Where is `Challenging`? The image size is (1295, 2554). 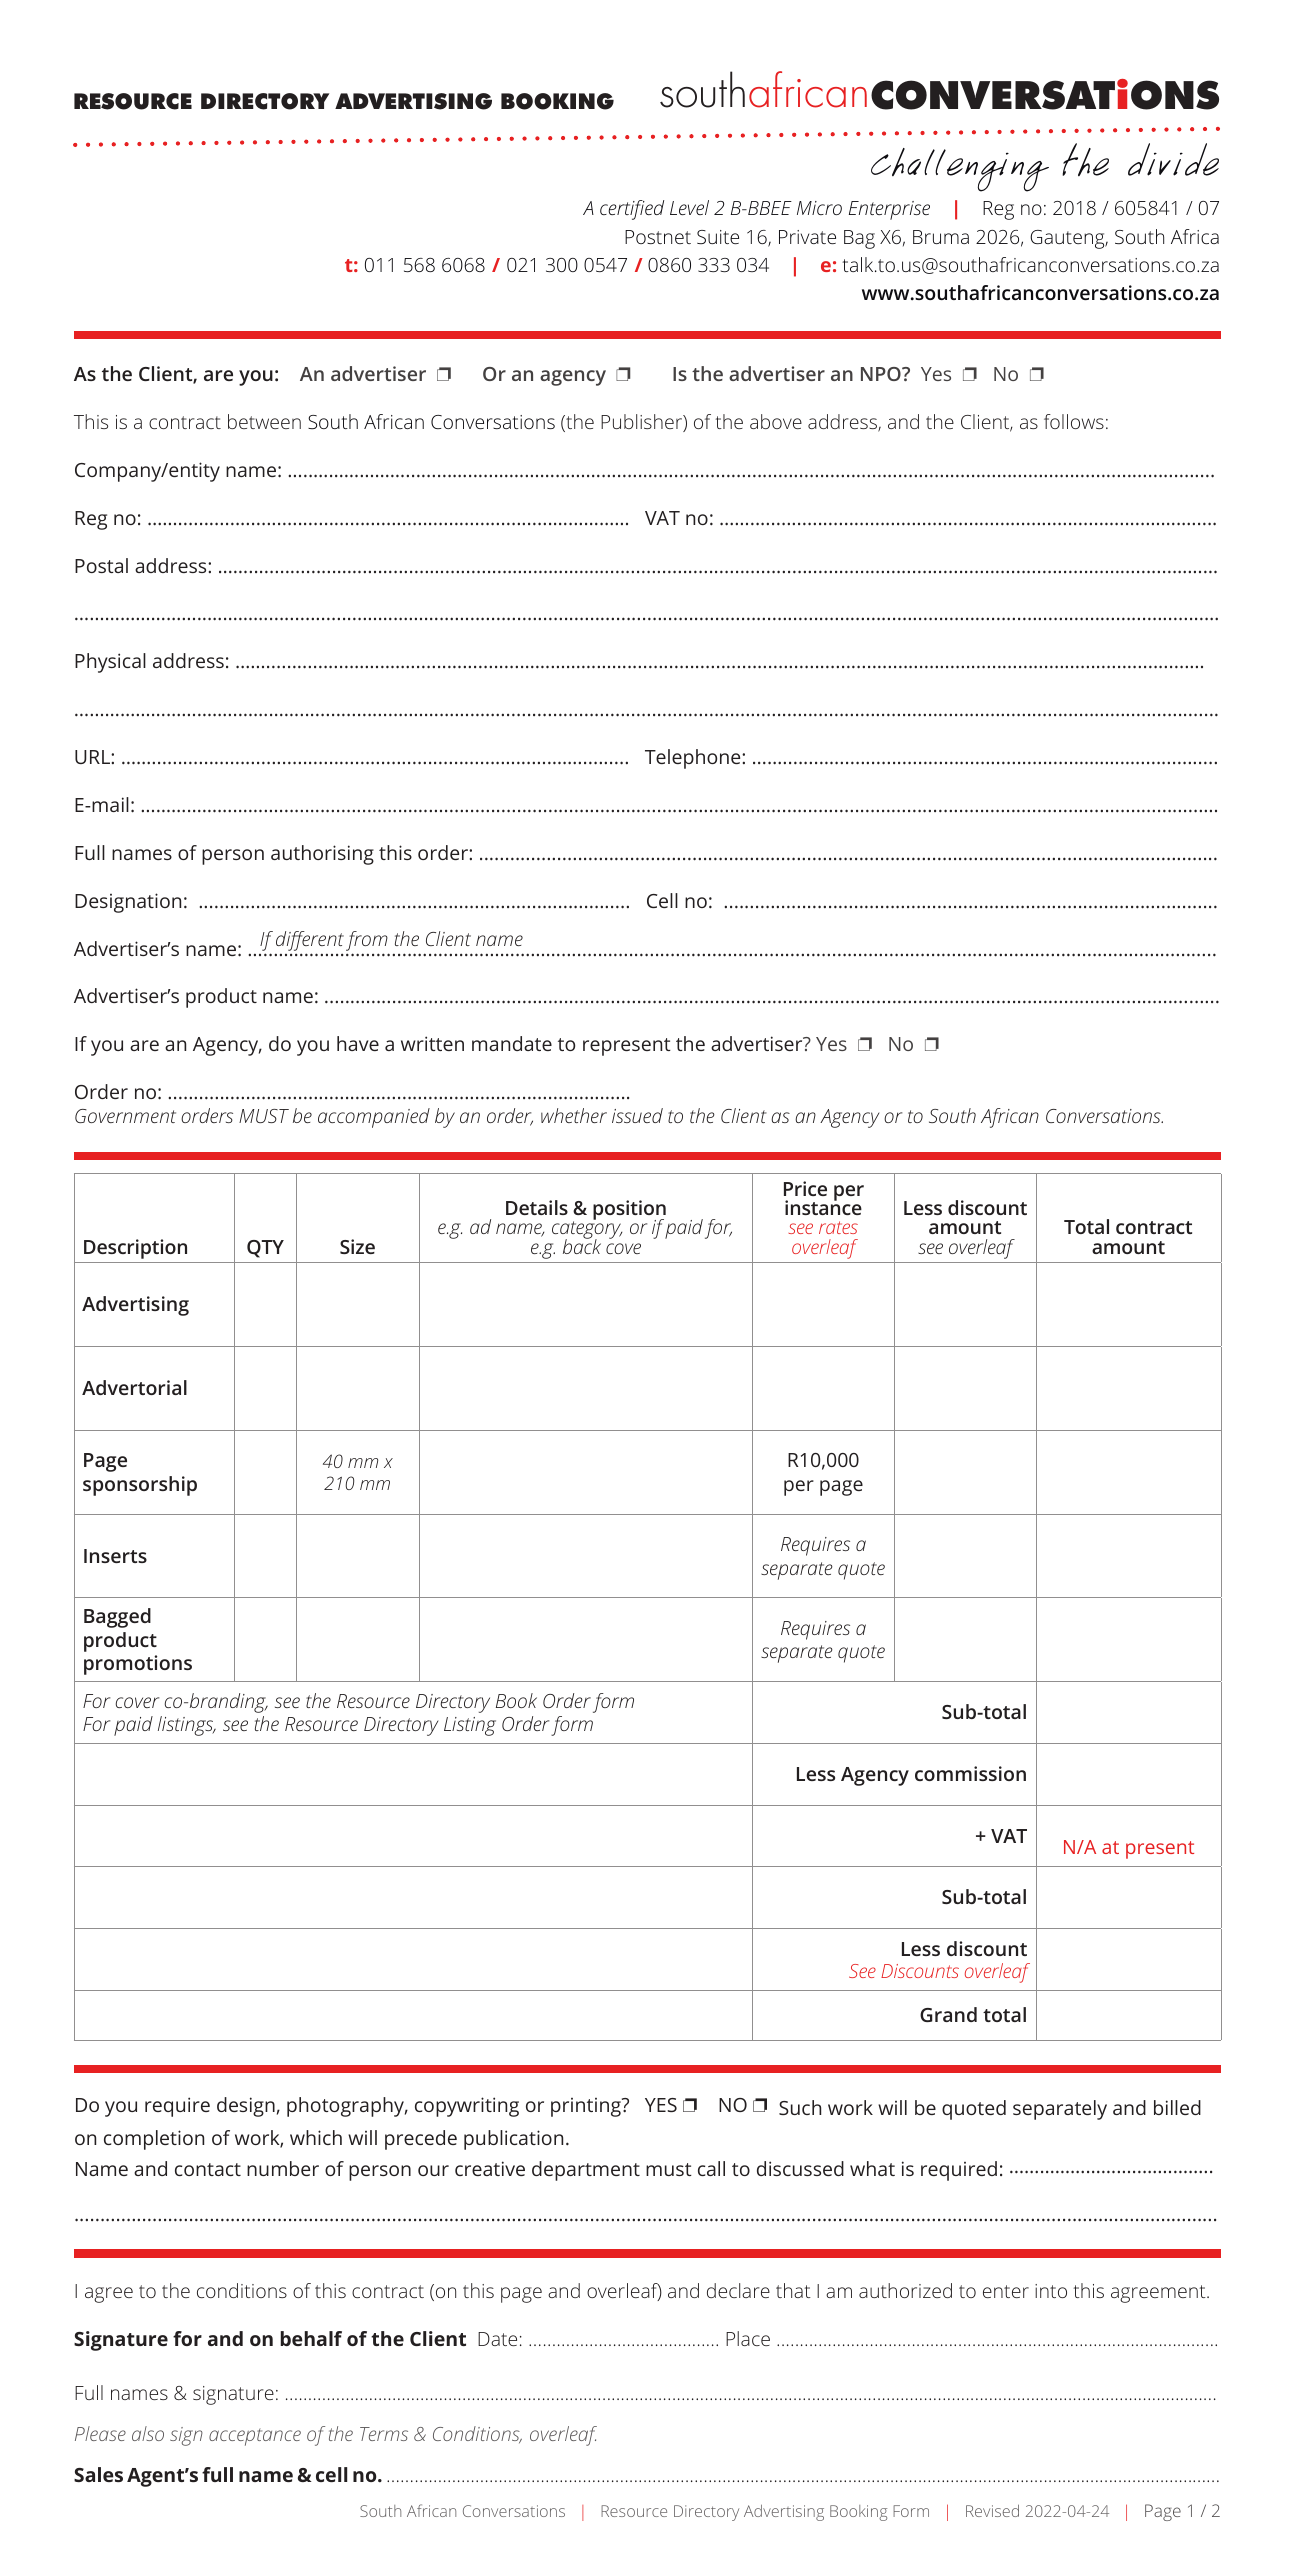 Challenging is located at coordinates (960, 170).
